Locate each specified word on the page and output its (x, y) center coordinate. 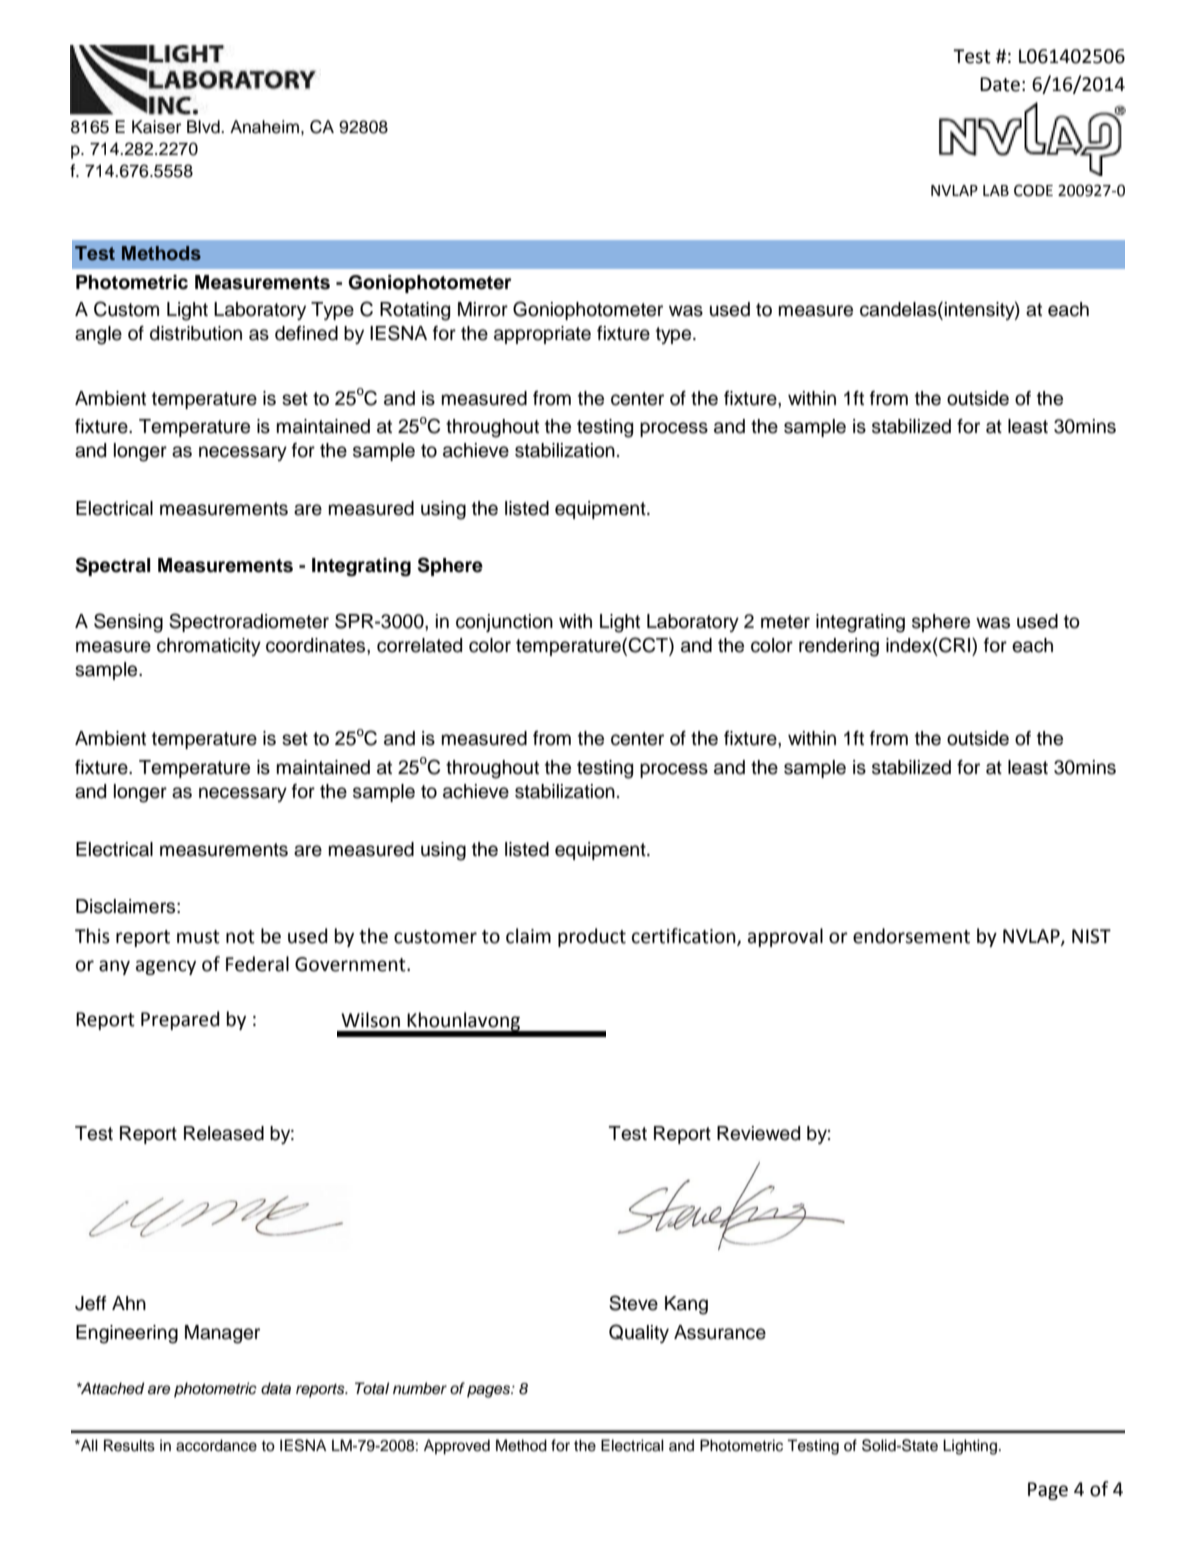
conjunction (504, 623)
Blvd (204, 127)
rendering (839, 647)
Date (1000, 84)
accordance (216, 1445)
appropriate (542, 335)
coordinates (317, 645)
